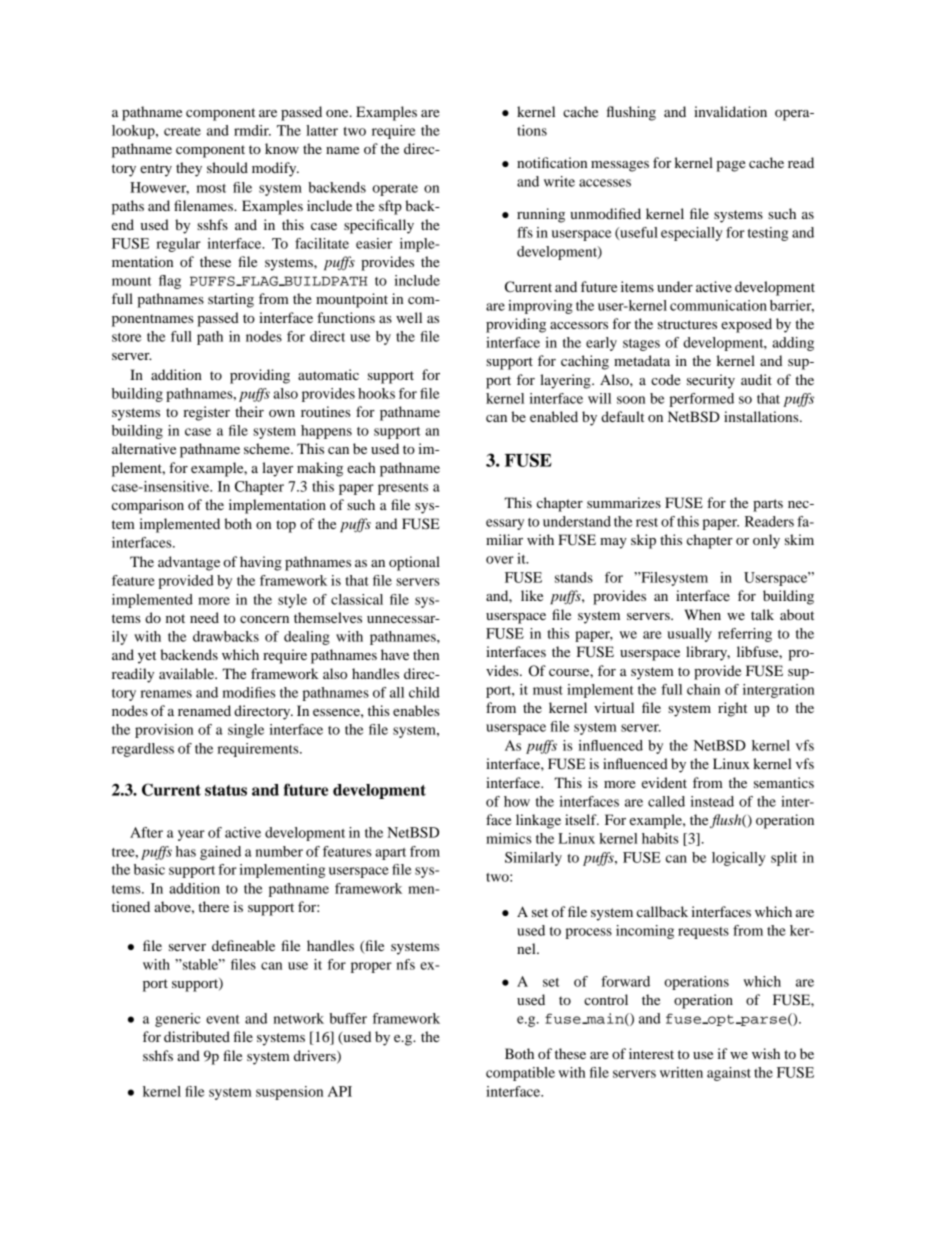 The image size is (952, 1233). What do you see at coordinates (416, 710) in the page?
I see `enables` at bounding box center [416, 710].
